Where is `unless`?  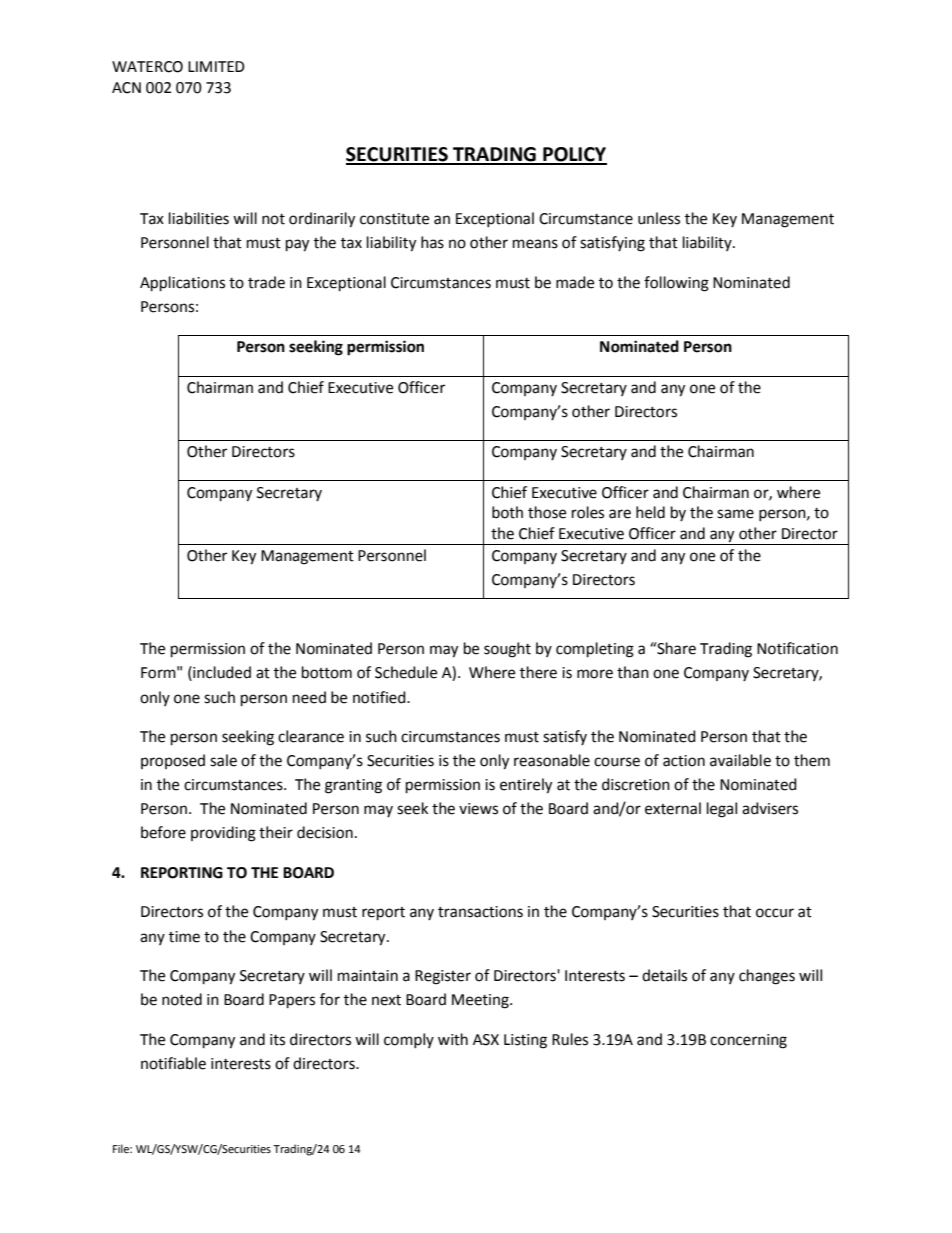
unless is located at coordinates (659, 218).
